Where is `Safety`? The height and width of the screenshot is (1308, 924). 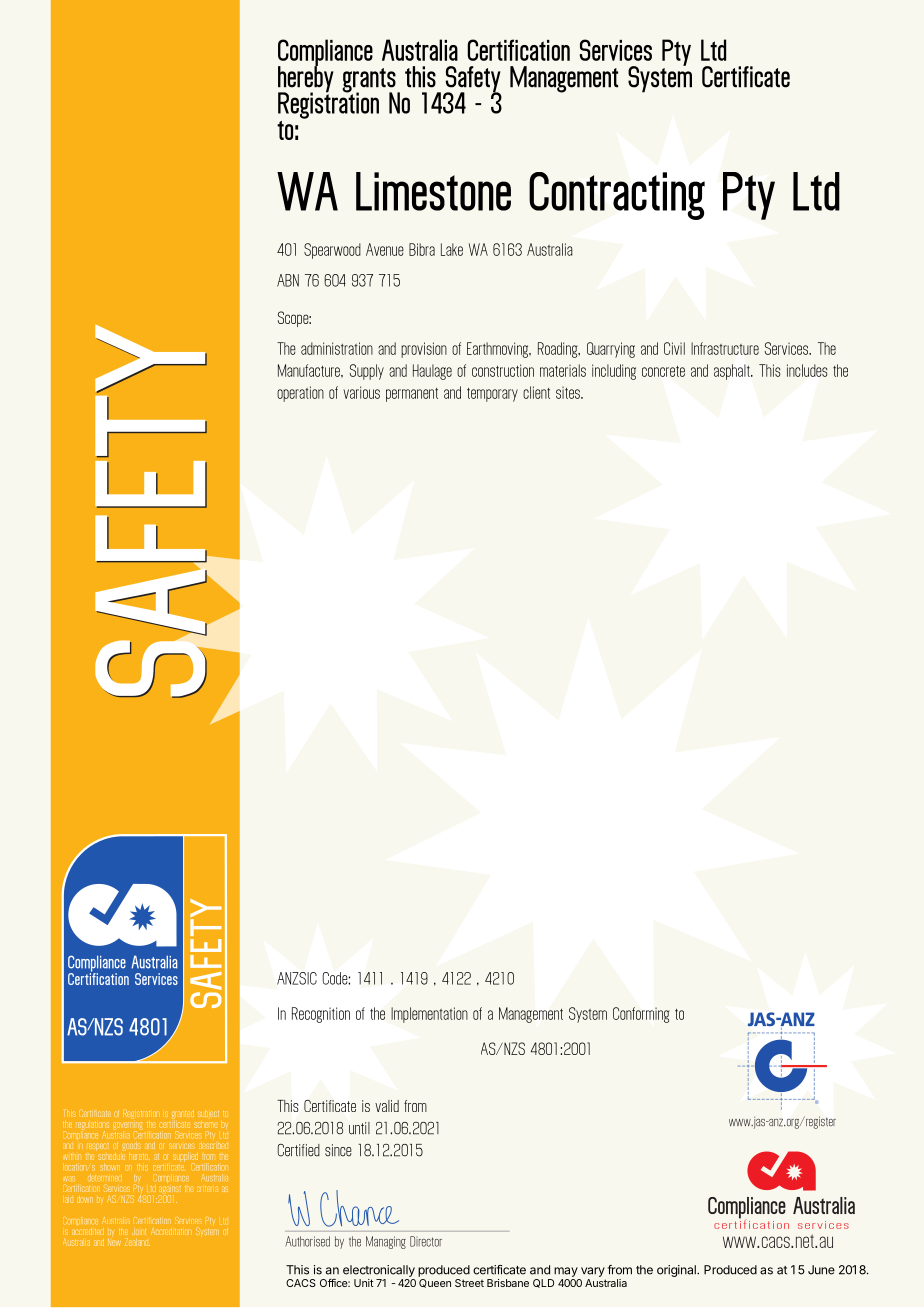 Safety is located at coordinates (472, 80).
